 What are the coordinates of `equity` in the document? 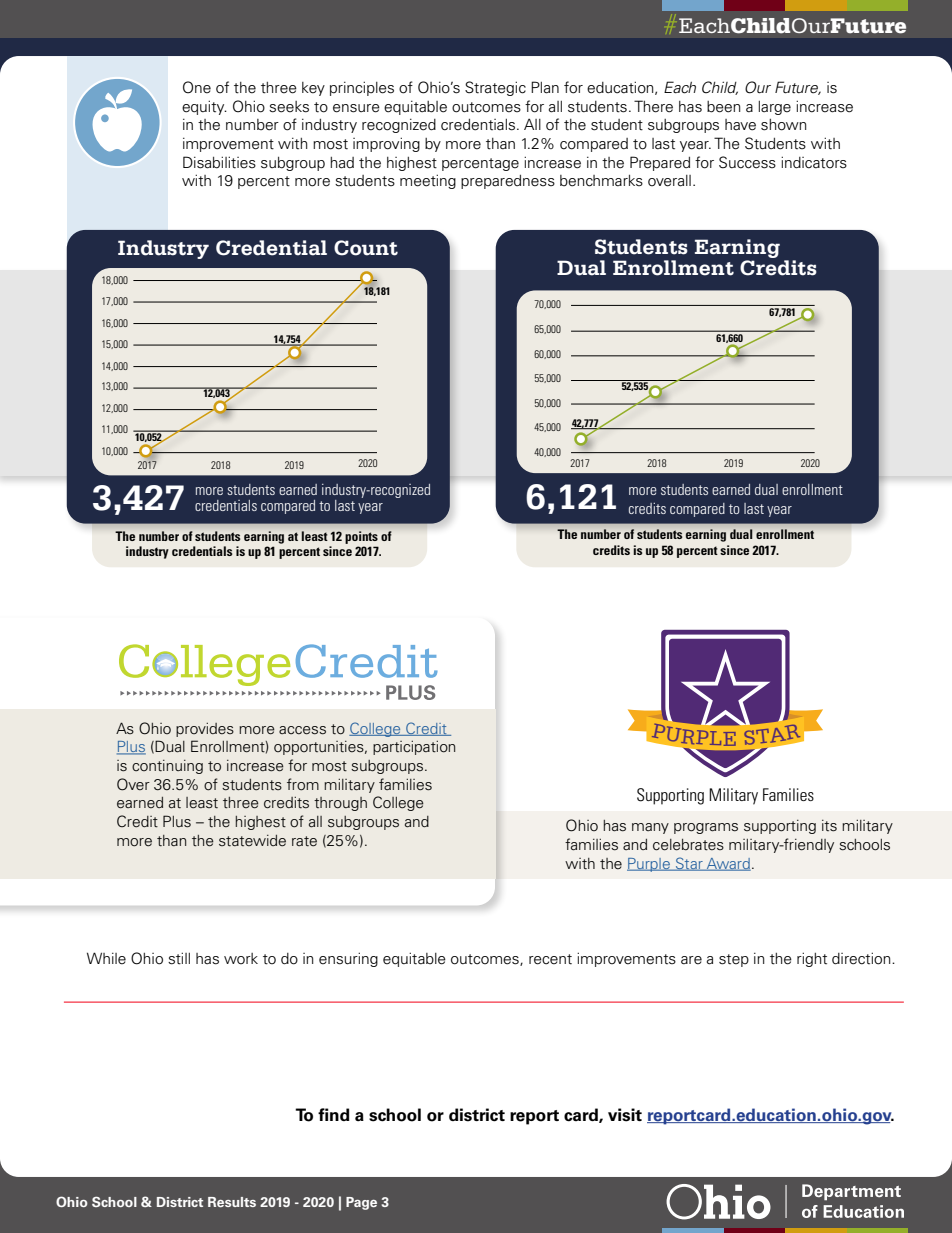 It's located at (204, 107).
